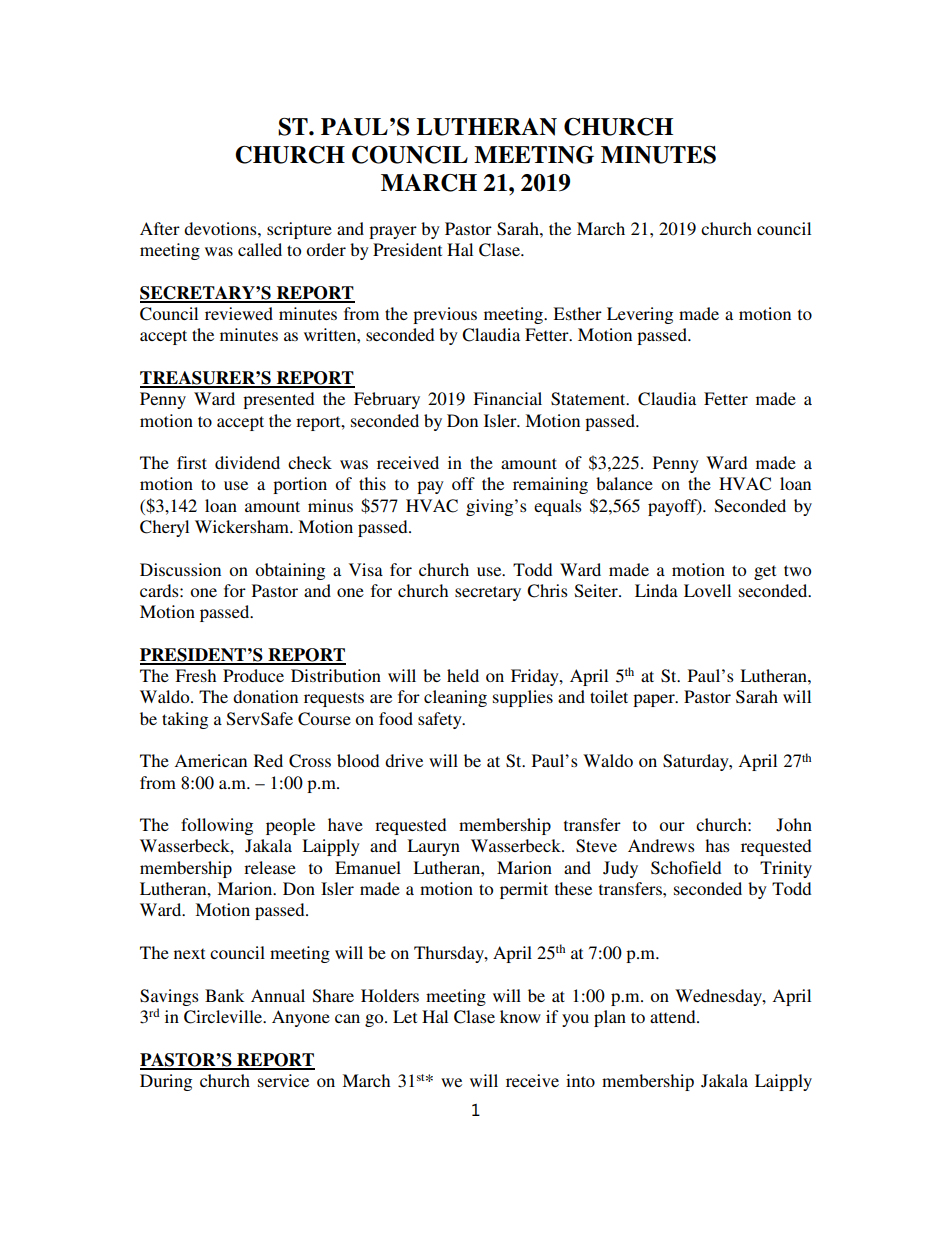 The image size is (952, 1233). What do you see at coordinates (283, 1080) in the page?
I see `service` at bounding box center [283, 1080].
